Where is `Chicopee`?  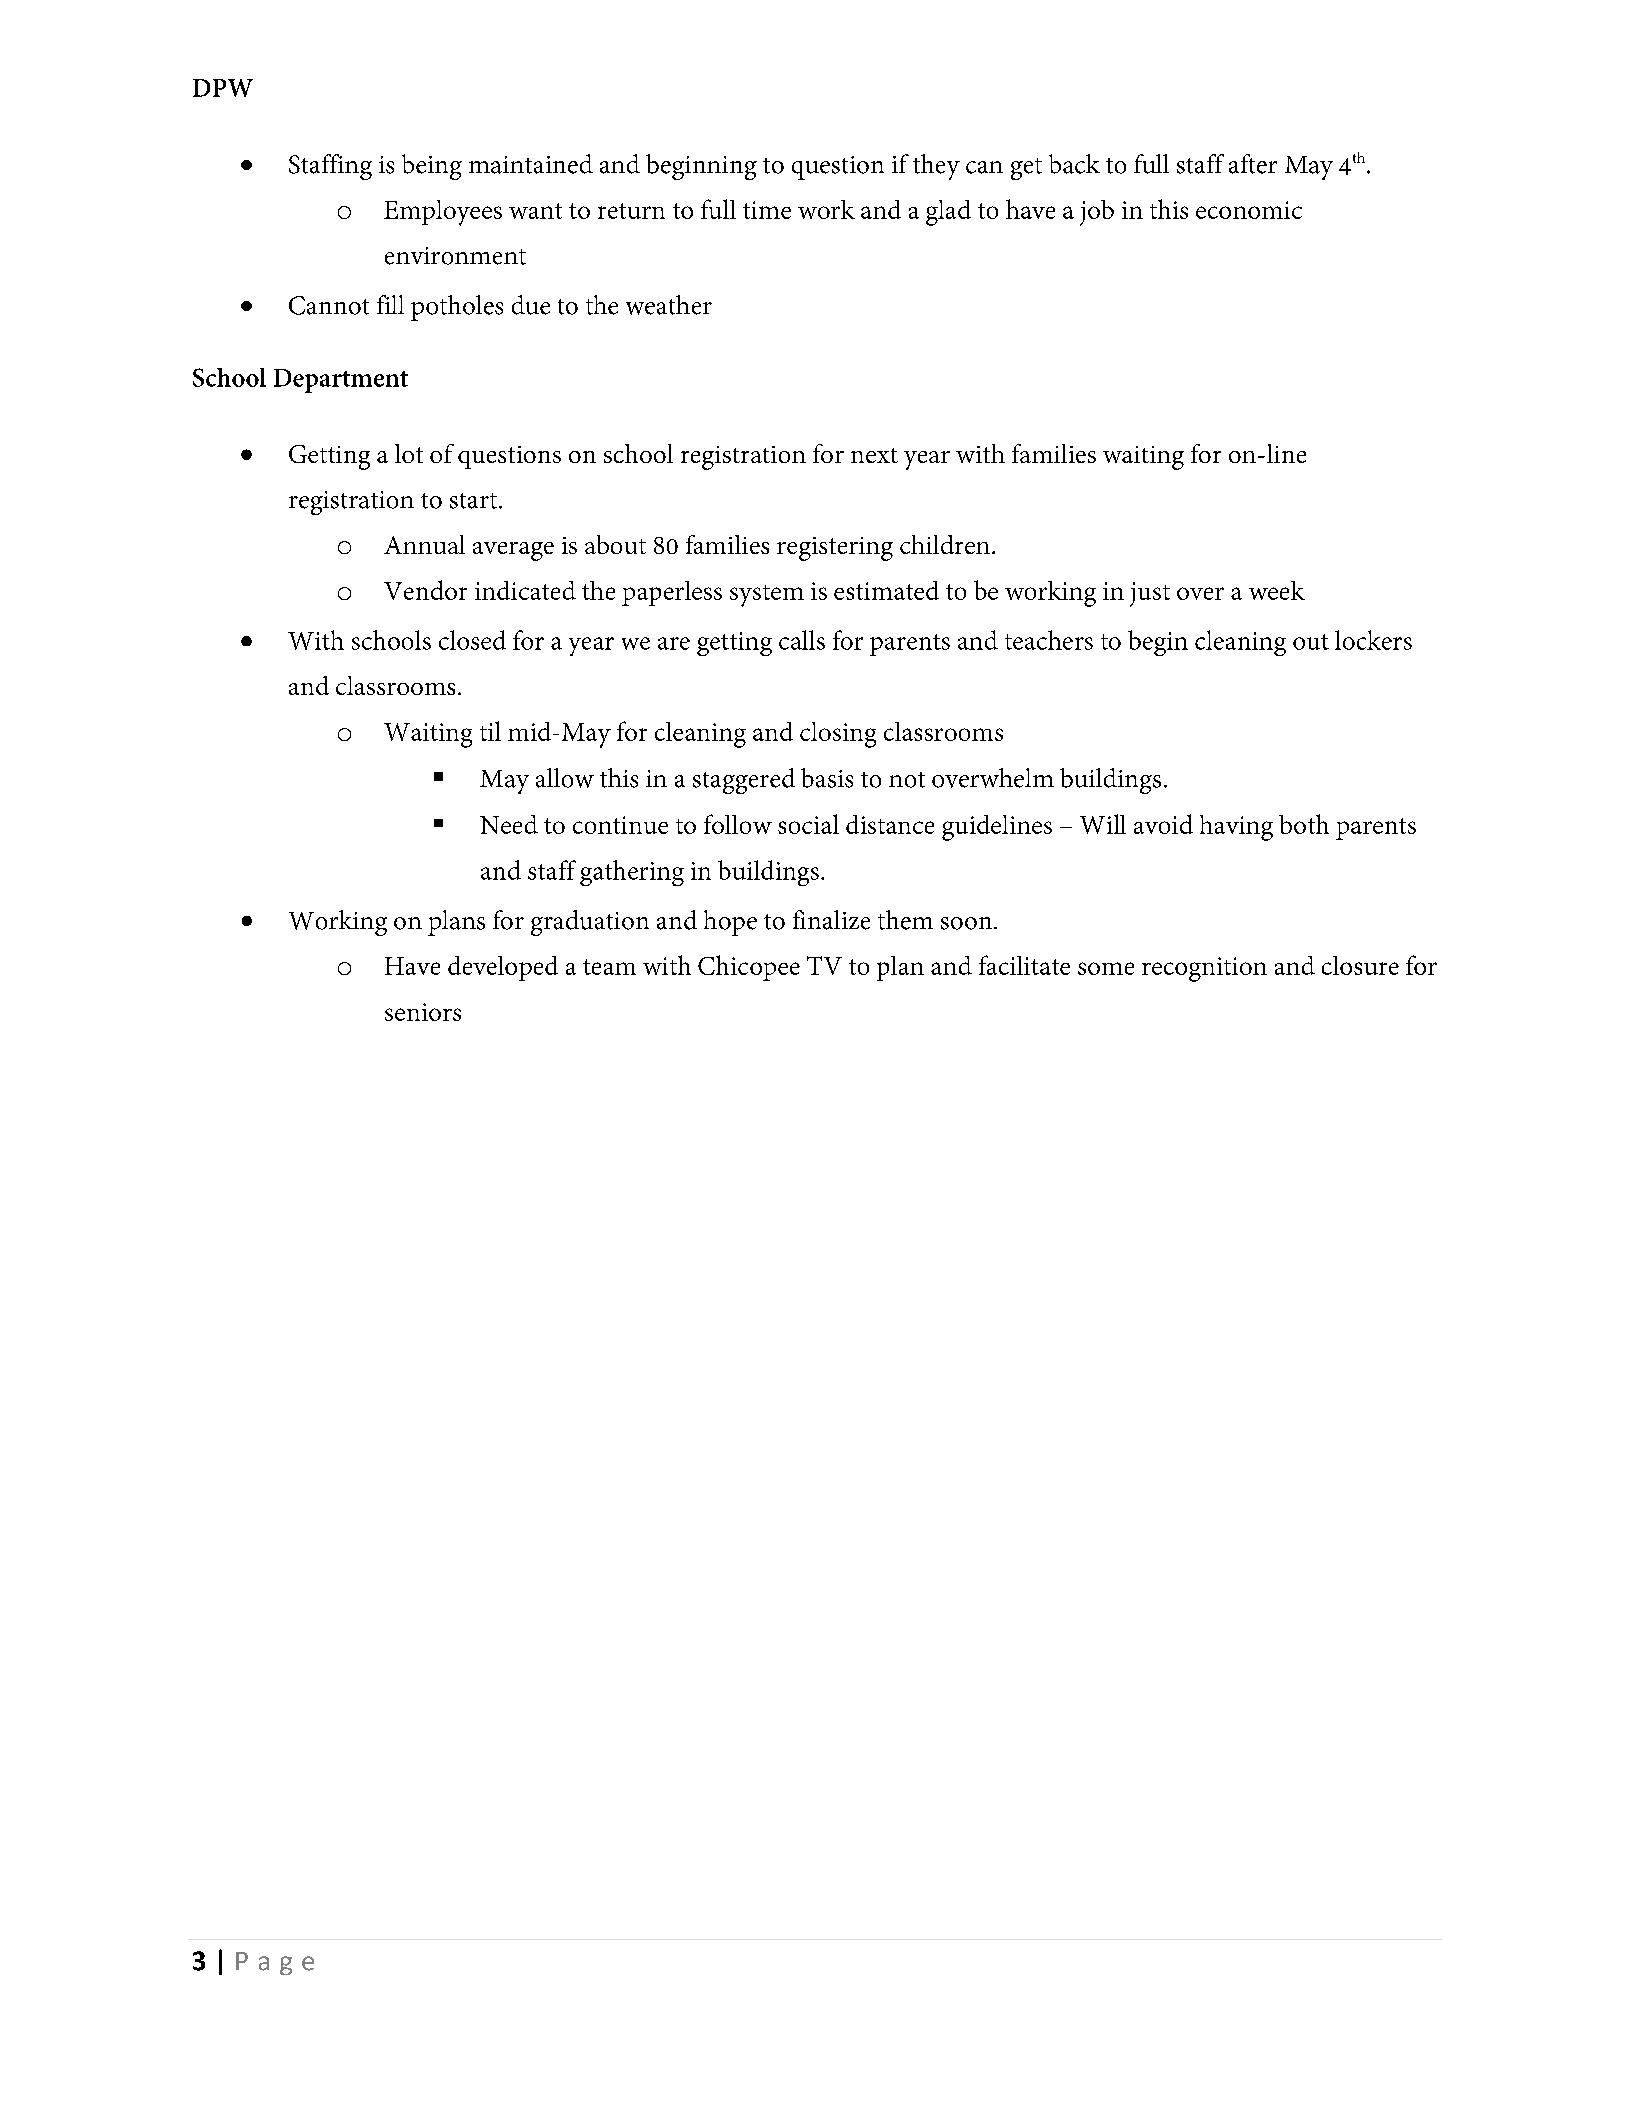 Chicopee is located at coordinates (749, 968).
